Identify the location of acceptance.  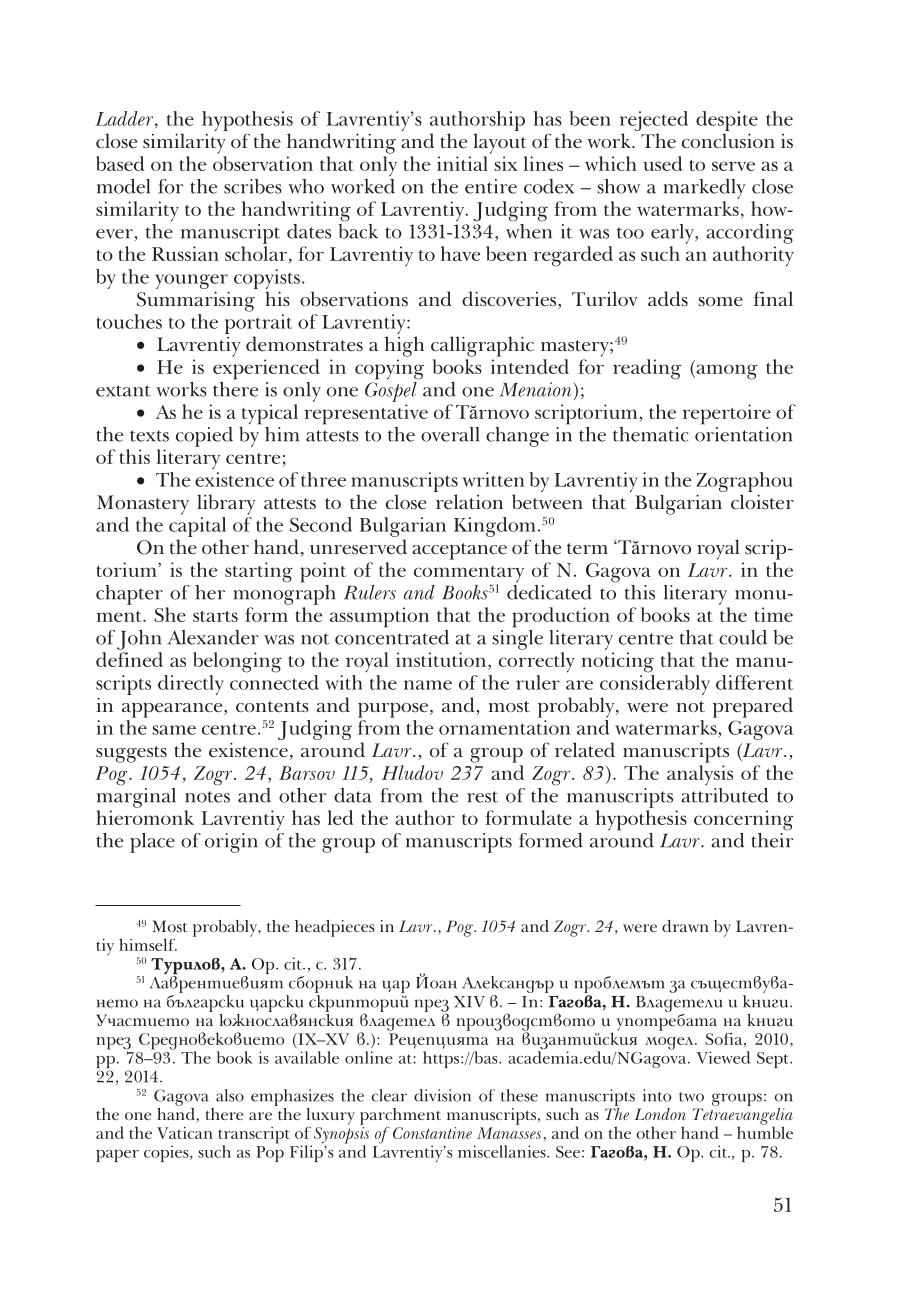
(459, 551).
